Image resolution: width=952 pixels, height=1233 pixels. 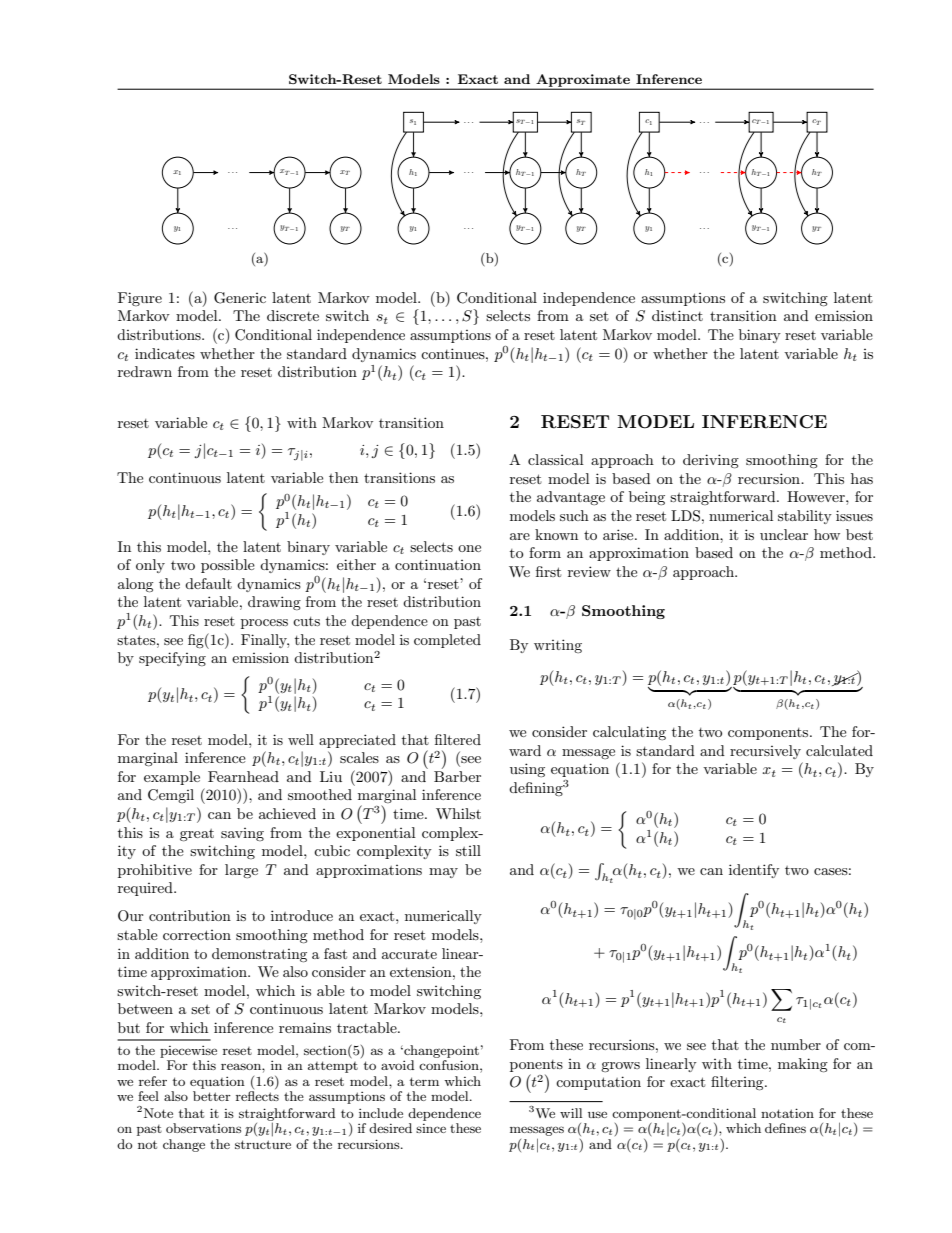 I want to click on default, so click(x=208, y=583).
